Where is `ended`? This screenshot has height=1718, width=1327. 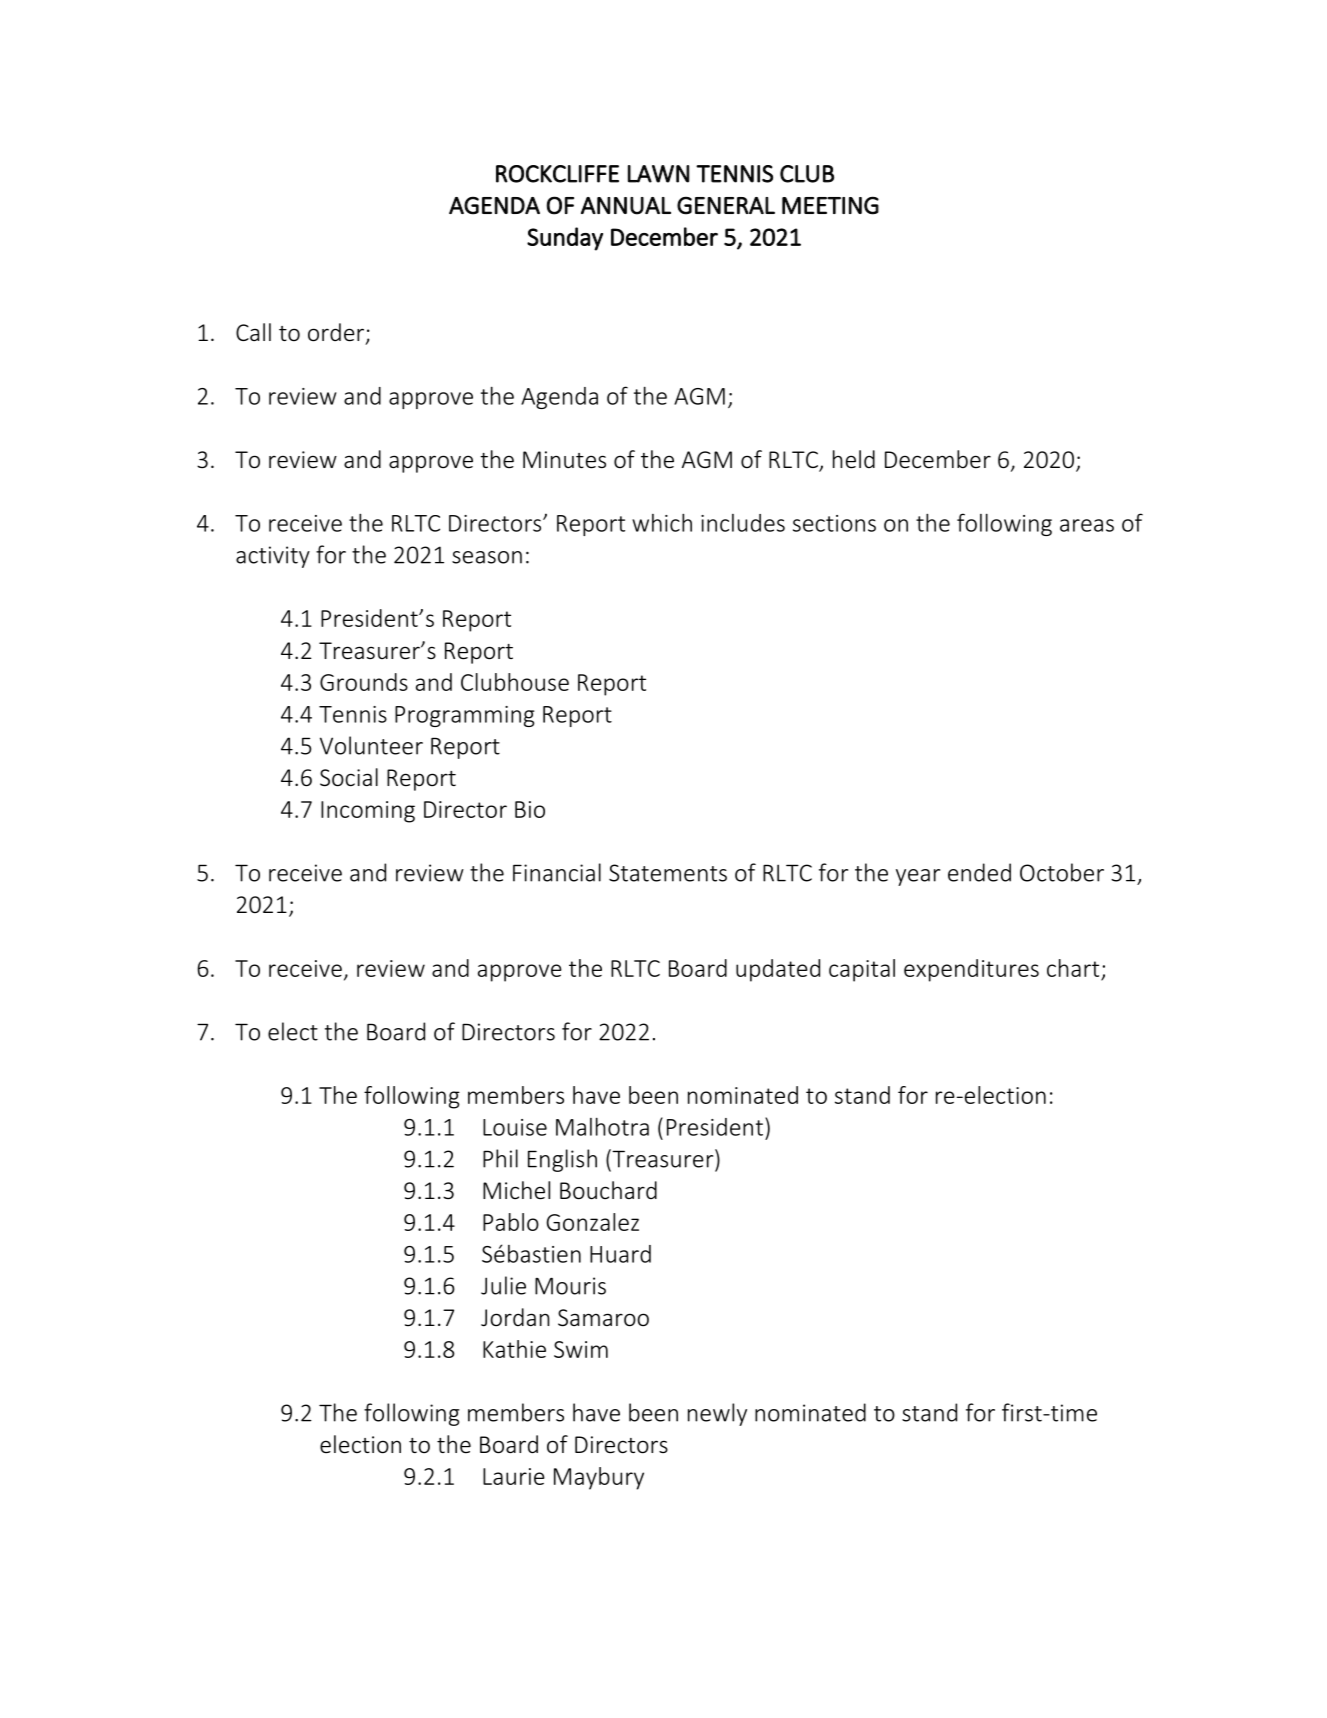
ended is located at coordinates (979, 872).
